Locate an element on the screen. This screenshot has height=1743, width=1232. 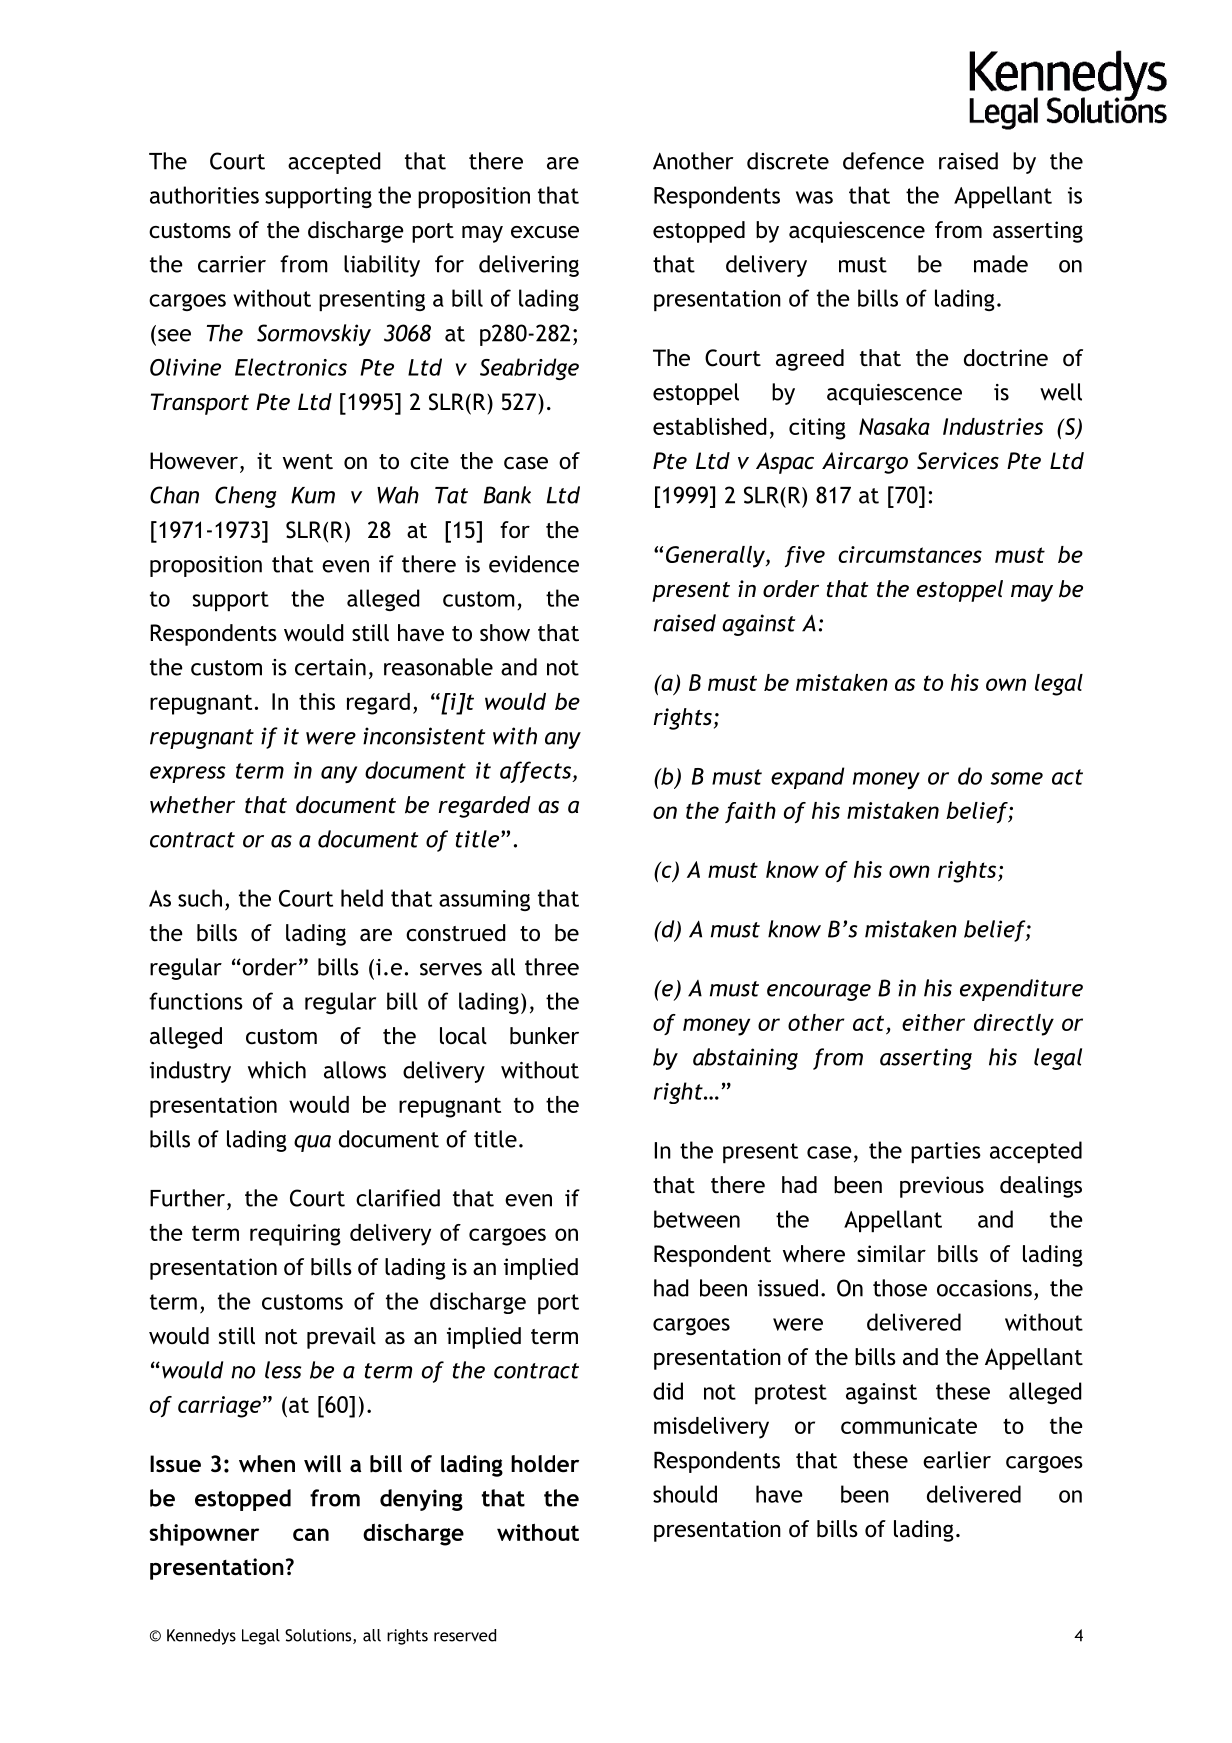
three is located at coordinates (552, 967).
